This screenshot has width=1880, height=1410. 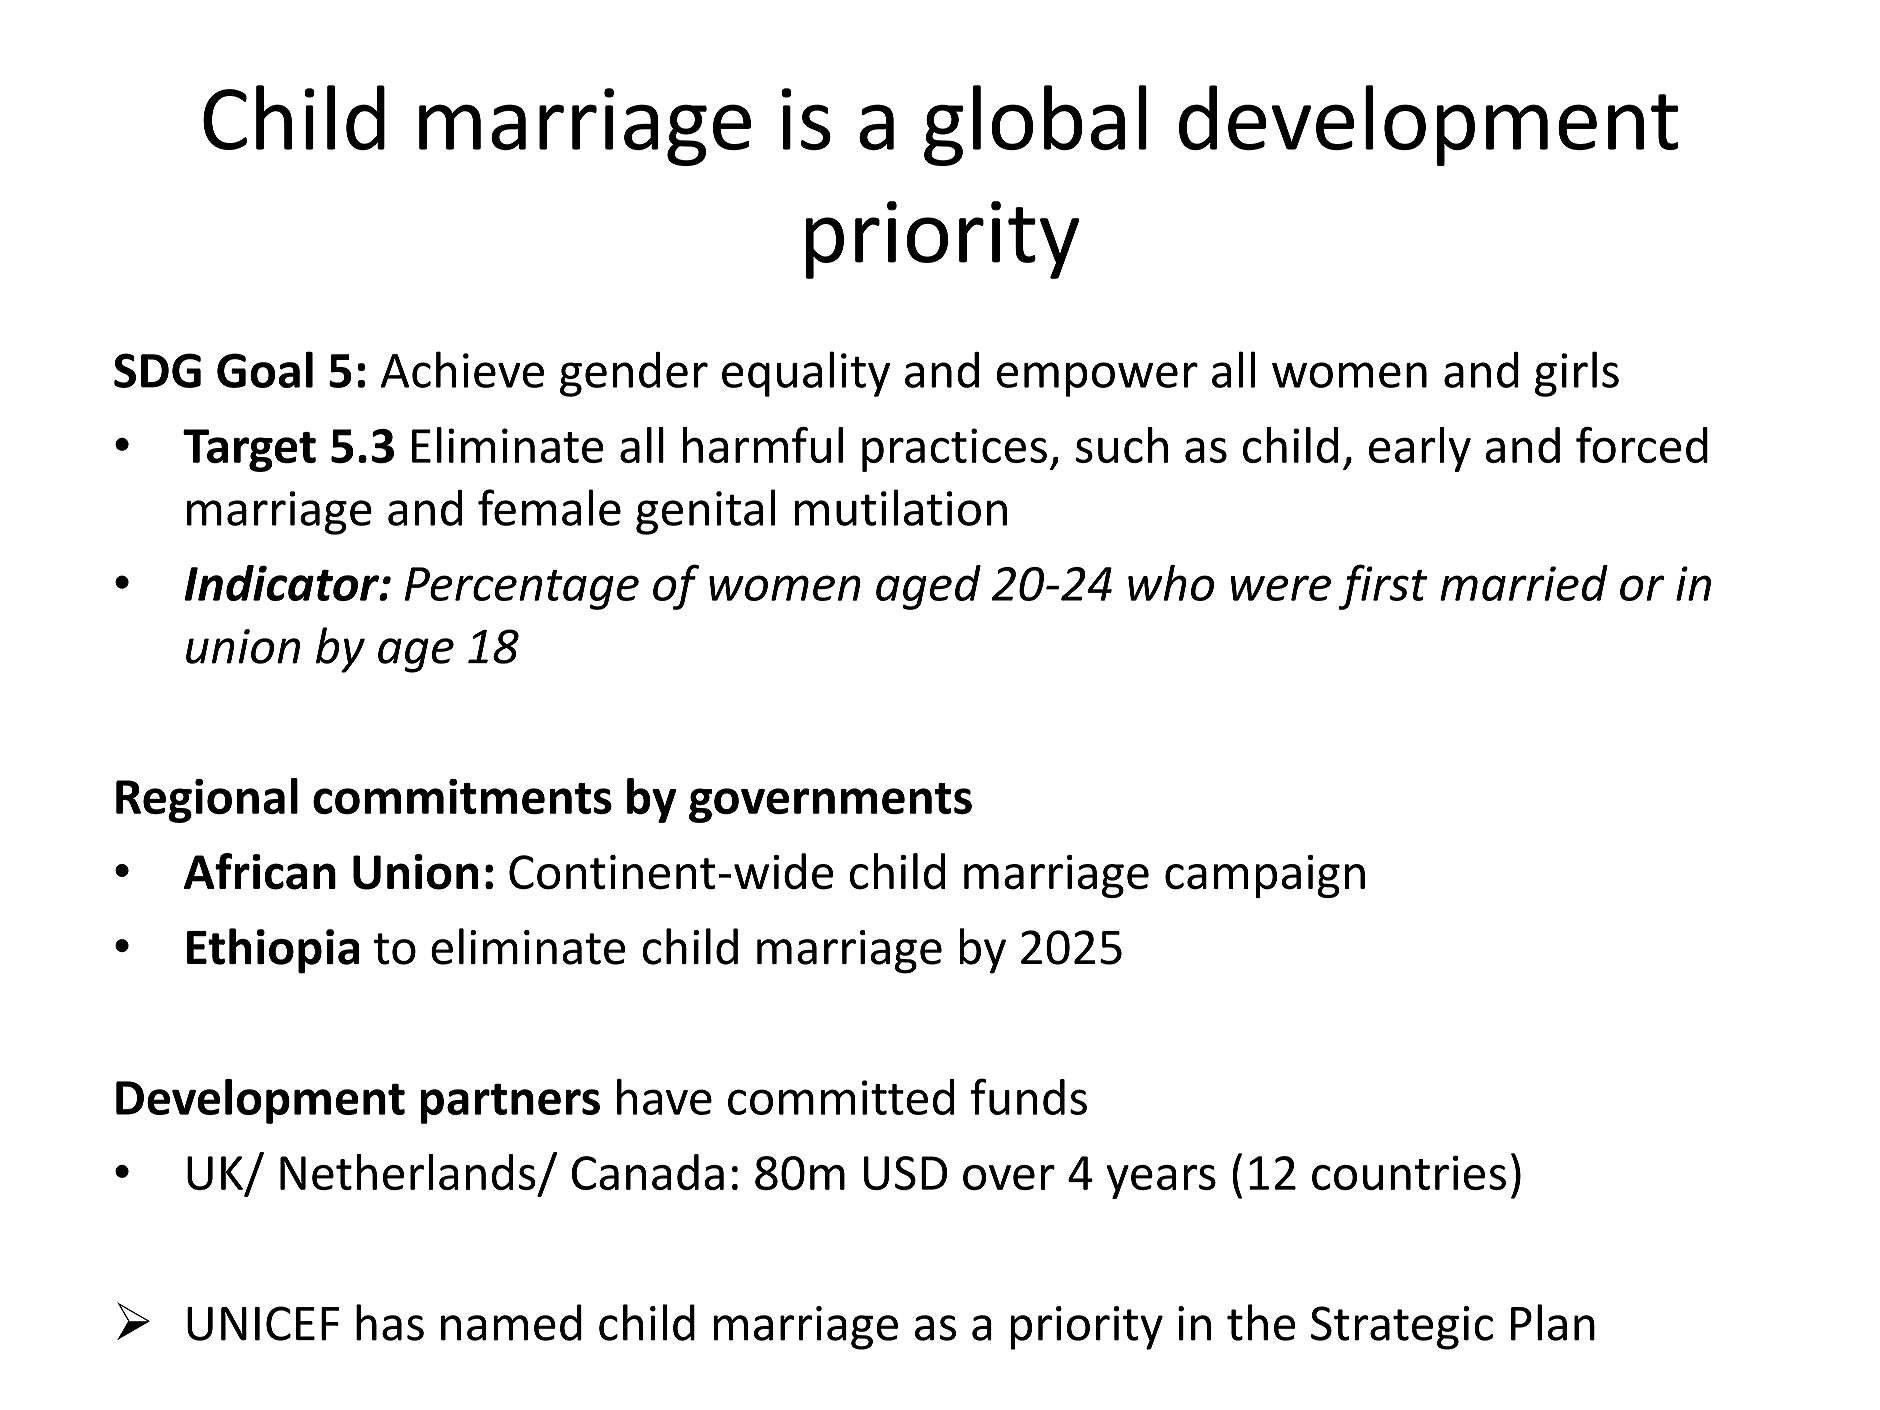 What do you see at coordinates (905, 1173) in the screenshot?
I see `USD` at bounding box center [905, 1173].
